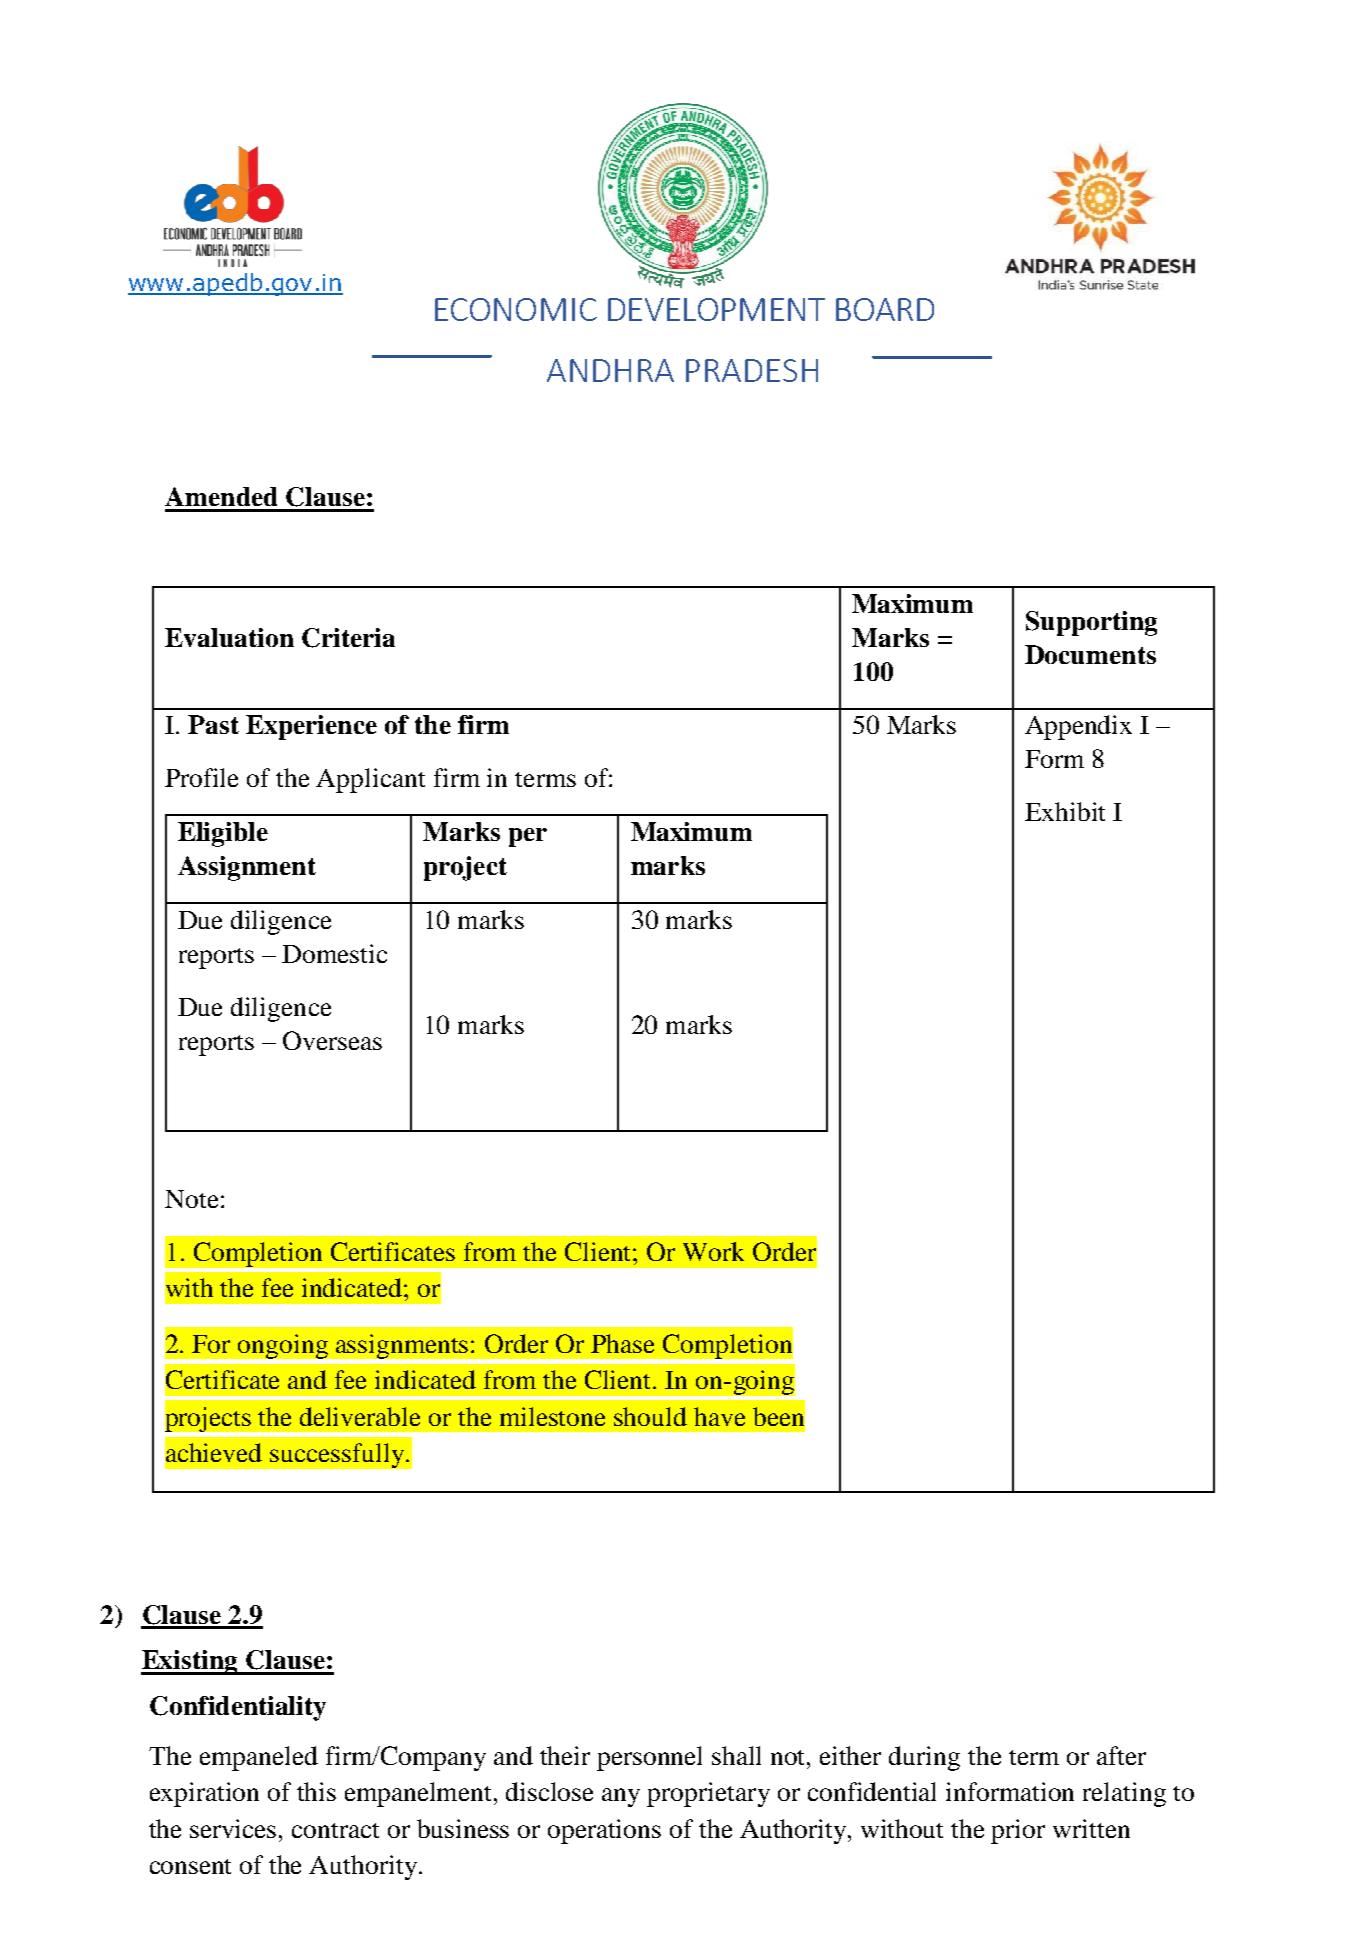 This page has height=1934, width=1367. What do you see at coordinates (1065, 811) in the page?
I see `Exhibit` at bounding box center [1065, 811].
